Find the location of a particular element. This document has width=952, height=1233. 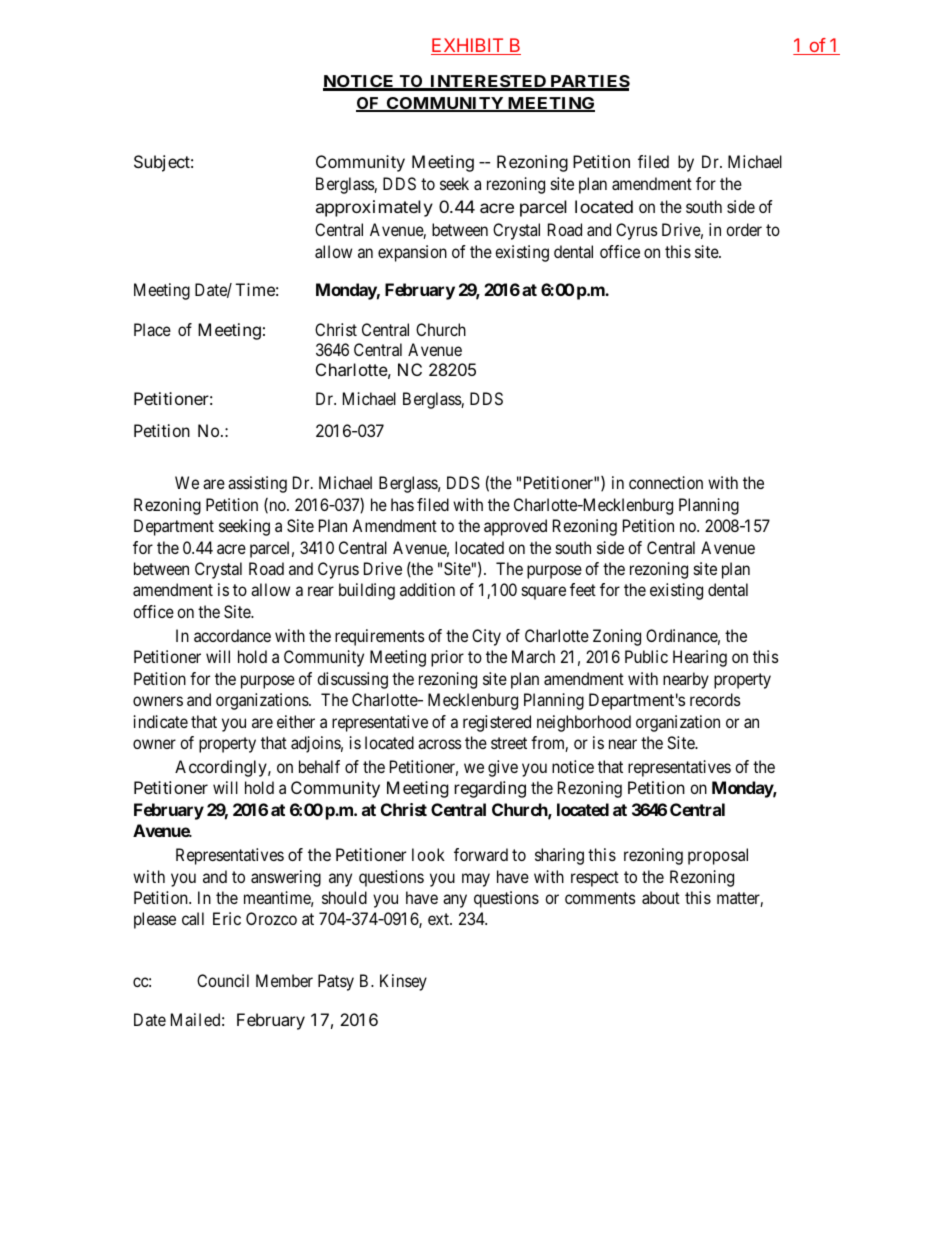

approximately is located at coordinates (374, 208).
